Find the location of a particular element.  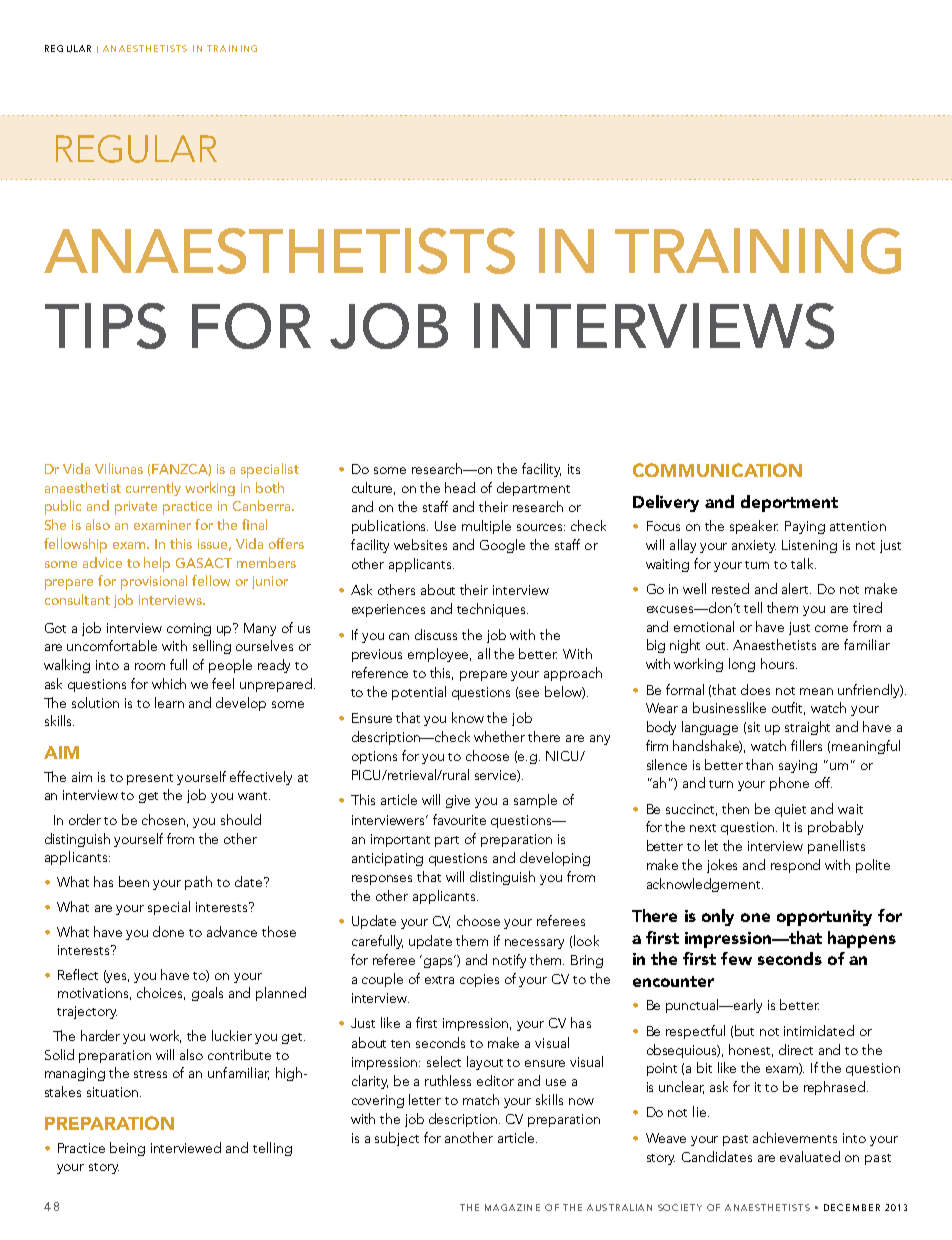

been is located at coordinates (134, 881).
